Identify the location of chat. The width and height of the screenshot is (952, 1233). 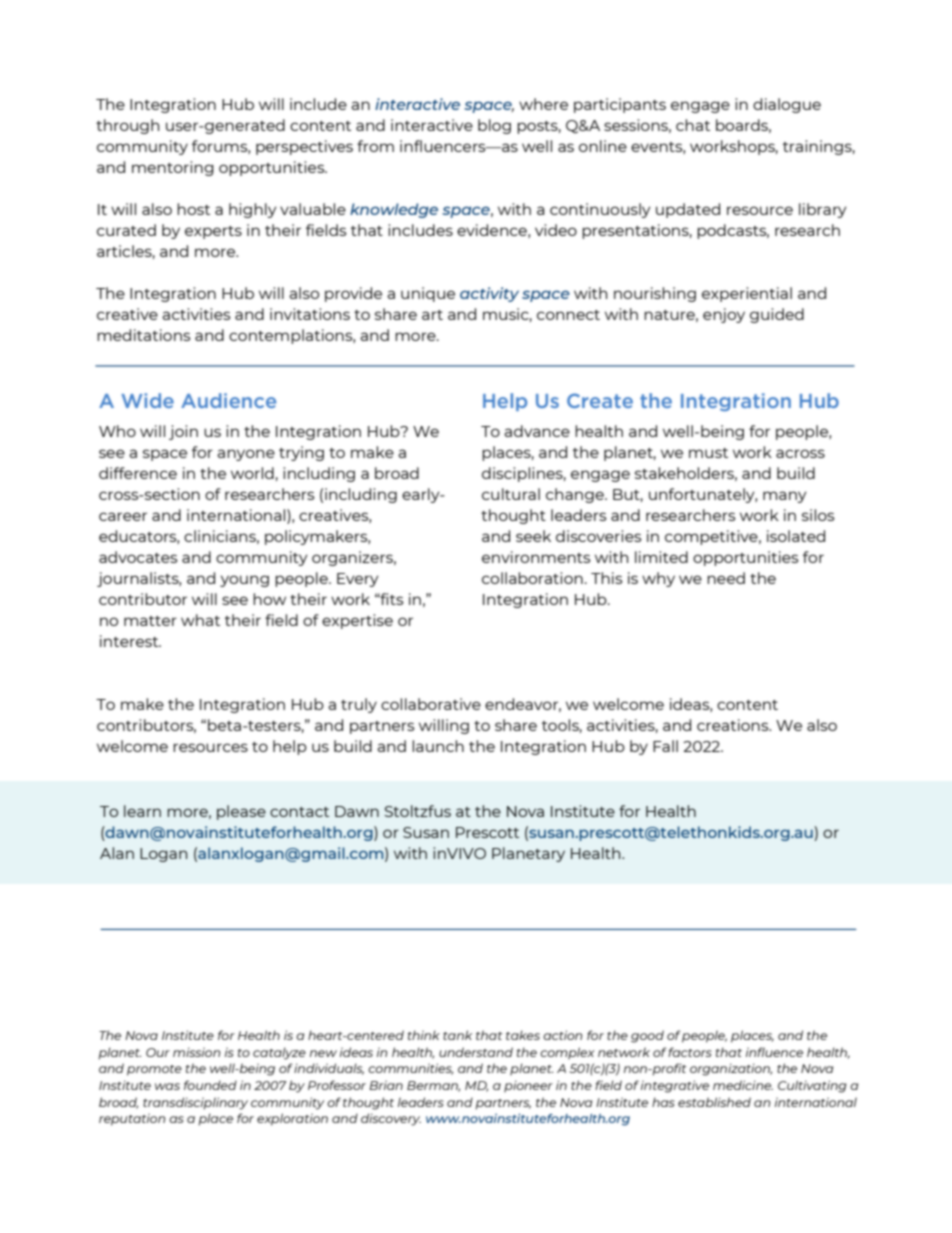
(693, 125).
